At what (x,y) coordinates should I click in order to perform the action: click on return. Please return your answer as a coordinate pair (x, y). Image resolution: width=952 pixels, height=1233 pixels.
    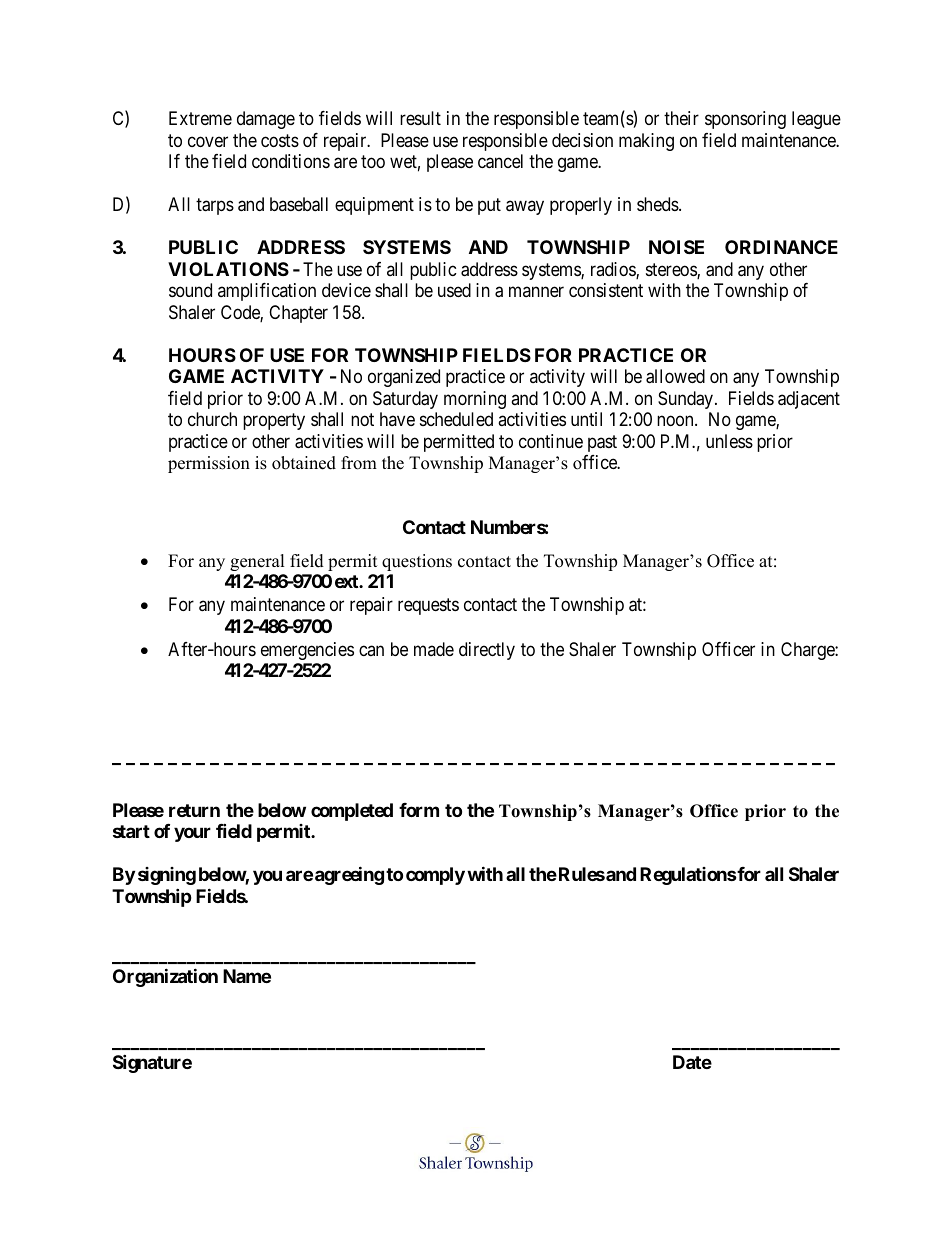
    Looking at the image, I should click on (194, 810).
